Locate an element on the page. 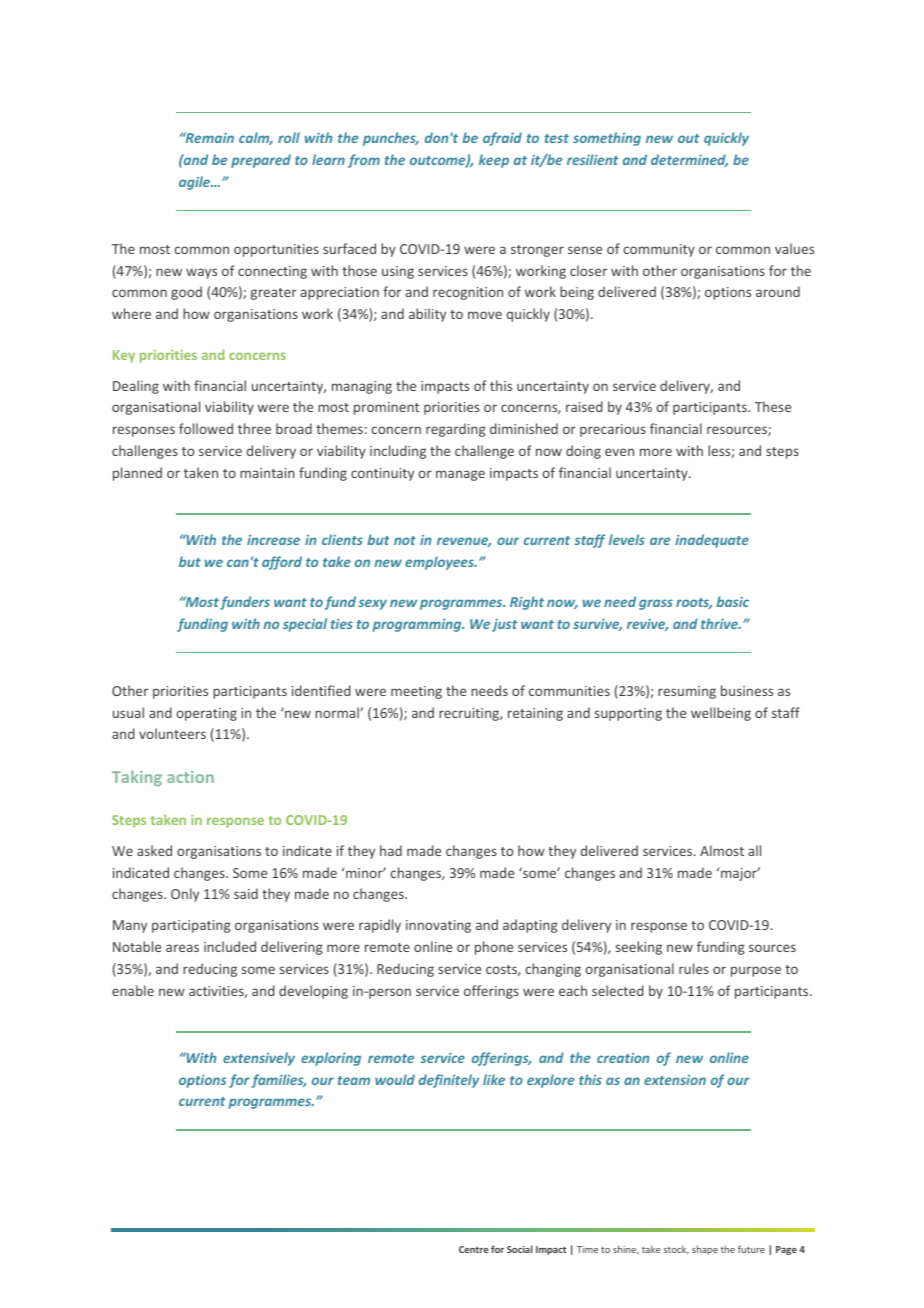 The image size is (924, 1308). operating is located at coordinates (206, 714).
